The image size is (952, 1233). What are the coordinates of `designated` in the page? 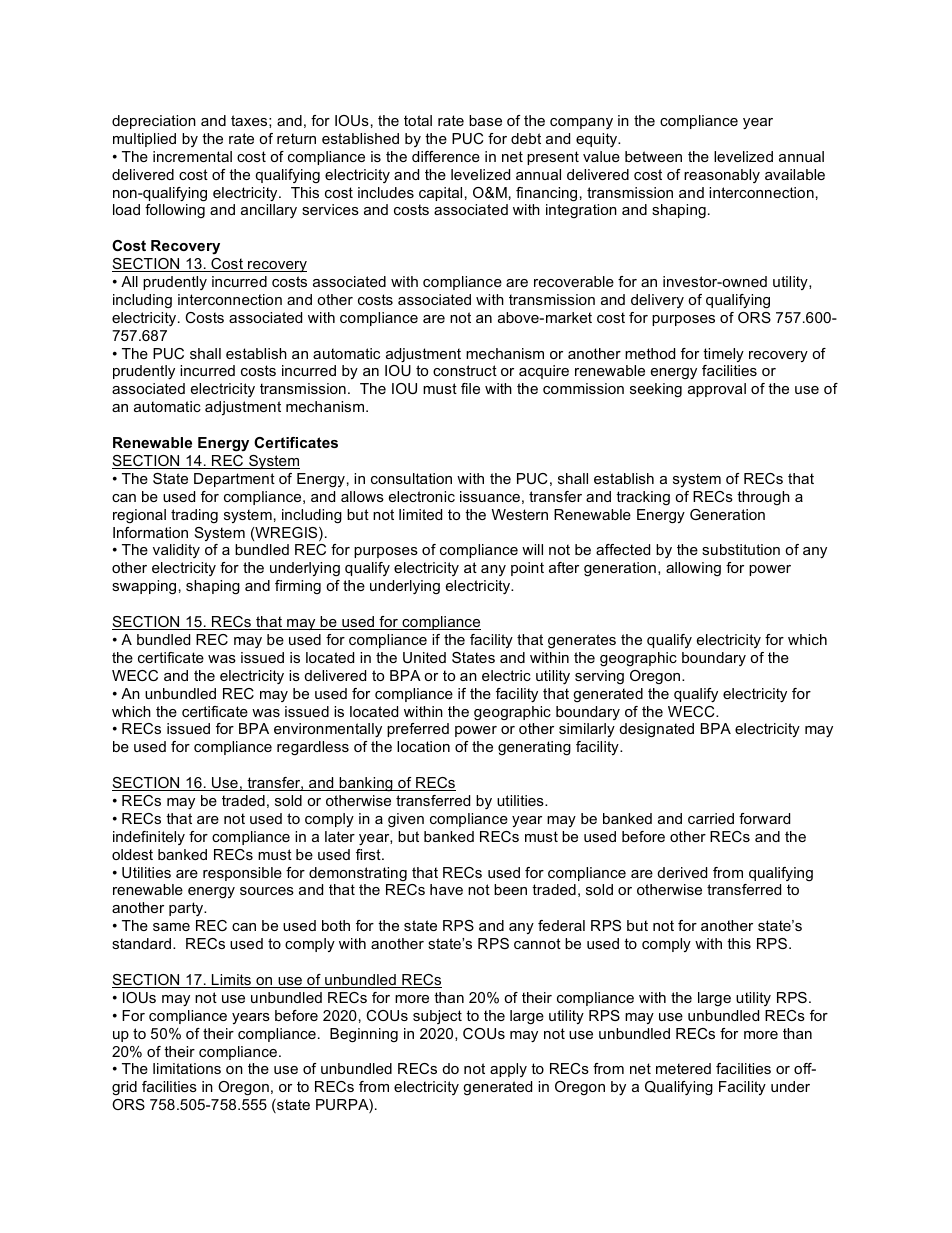 It's located at (657, 730).
